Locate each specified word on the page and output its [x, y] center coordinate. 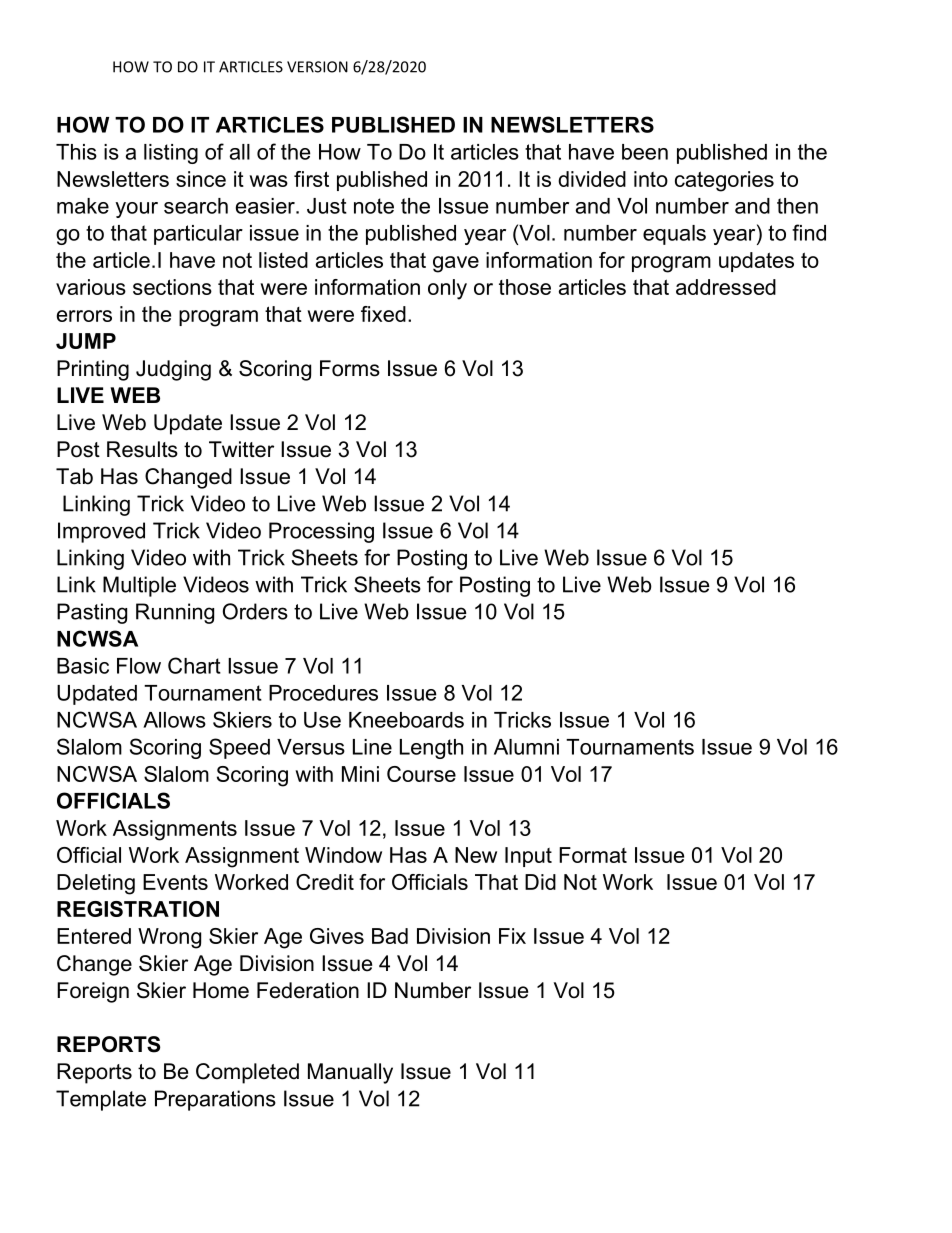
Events [175, 882]
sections [172, 287]
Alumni [526, 747]
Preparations [215, 1100]
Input [528, 857]
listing [171, 154]
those [525, 287]
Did [540, 882]
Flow [139, 666]
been [645, 152]
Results [142, 449]
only [447, 289]
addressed [726, 287]
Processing [321, 532]
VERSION [317, 67]
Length [431, 749]
